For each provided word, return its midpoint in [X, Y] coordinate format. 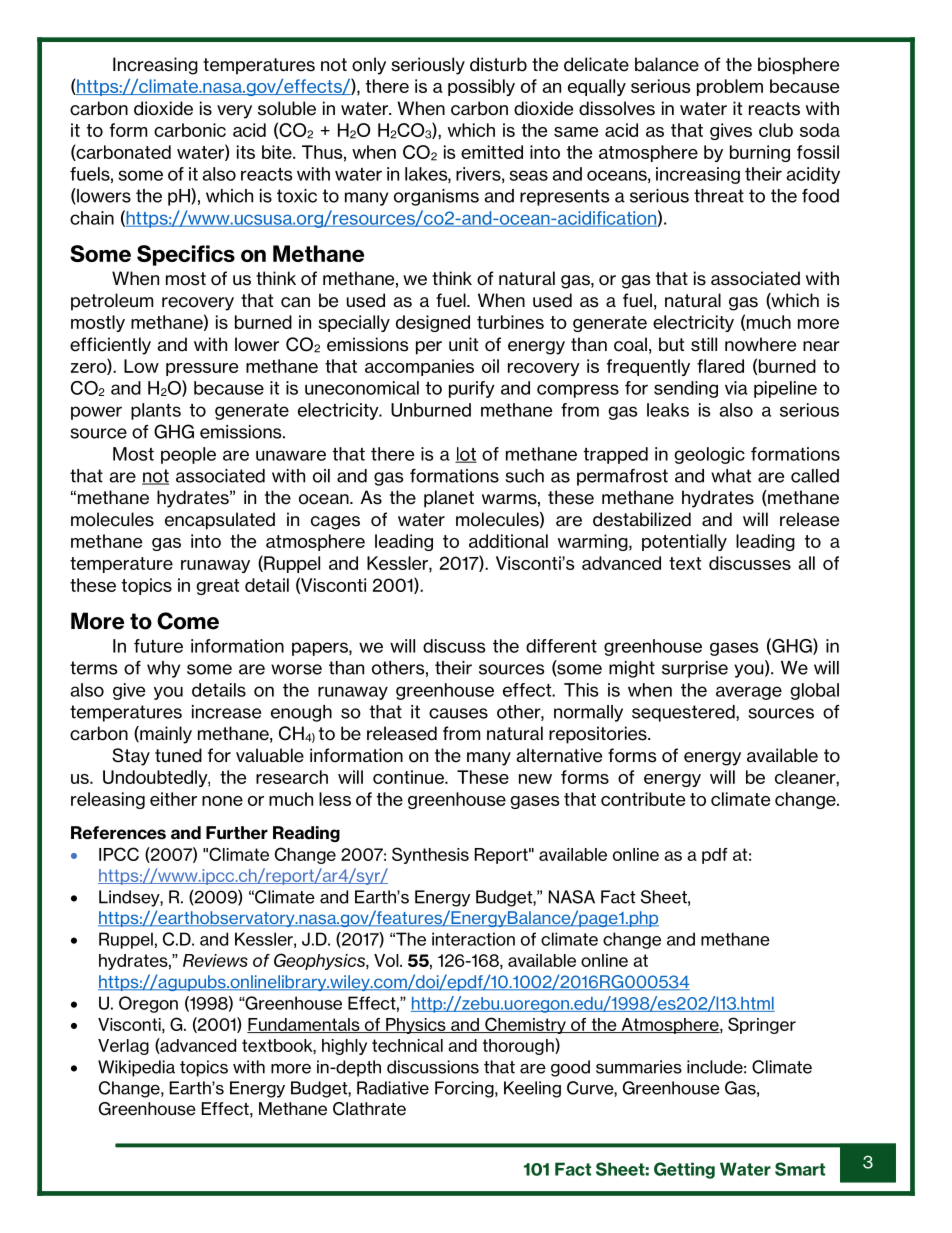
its [246, 152]
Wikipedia [136, 1068]
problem [730, 87]
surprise [695, 669]
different [561, 646]
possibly [481, 87]
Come [188, 621]
